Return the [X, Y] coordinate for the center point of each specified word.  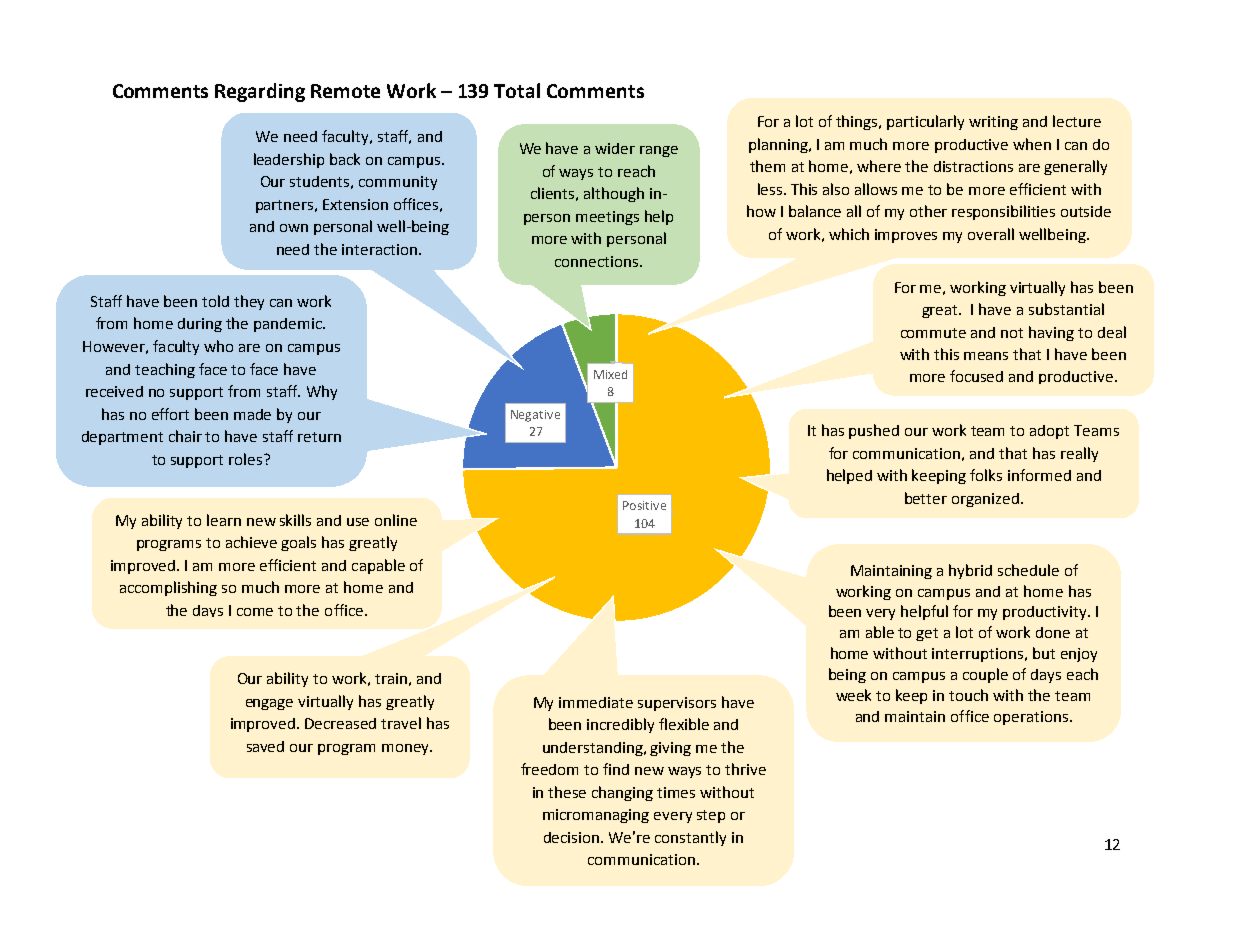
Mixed [610, 374]
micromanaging [596, 816]
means [986, 356]
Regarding [260, 92]
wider [615, 148]
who [218, 346]
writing [993, 123]
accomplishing [168, 588]
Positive [644, 505]
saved [265, 746]
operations [1031, 718]
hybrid [970, 571]
